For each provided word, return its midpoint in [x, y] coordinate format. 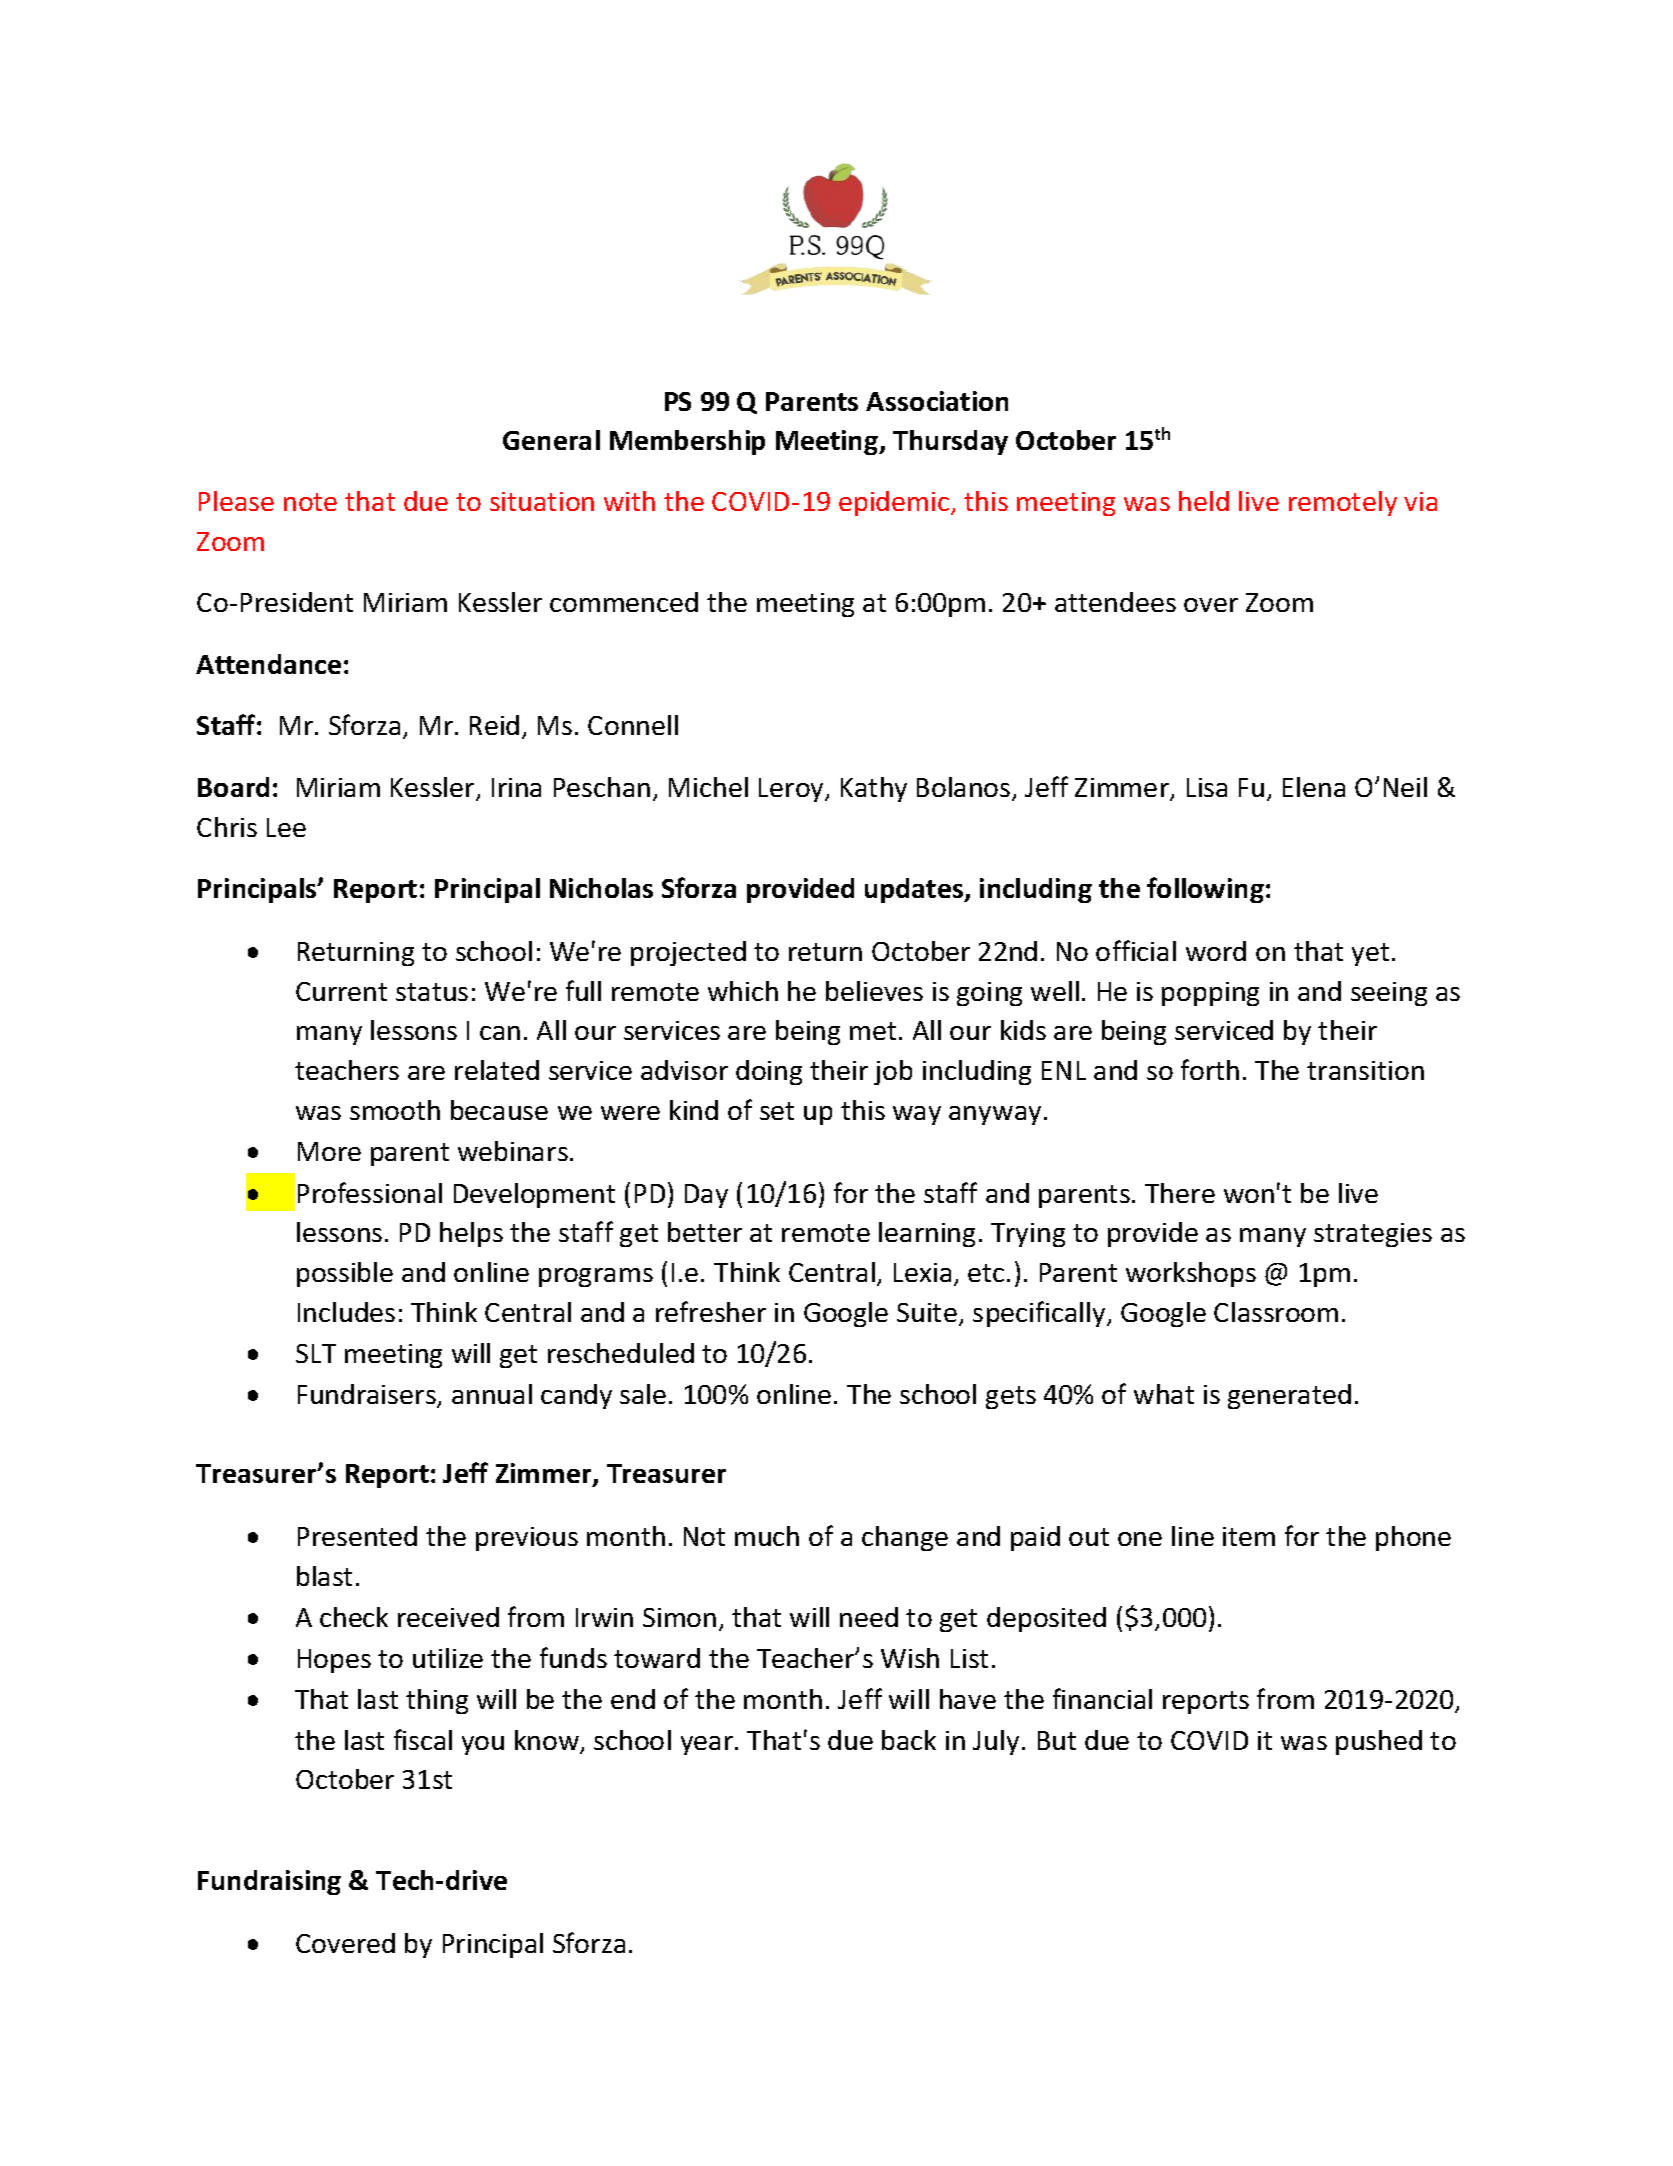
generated [1289, 1396]
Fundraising [269, 1882]
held [1204, 501]
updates [915, 890]
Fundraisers [368, 1395]
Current [341, 991]
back [909, 1740]
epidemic [895, 503]
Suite [928, 1314]
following [1205, 890]
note [310, 502]
